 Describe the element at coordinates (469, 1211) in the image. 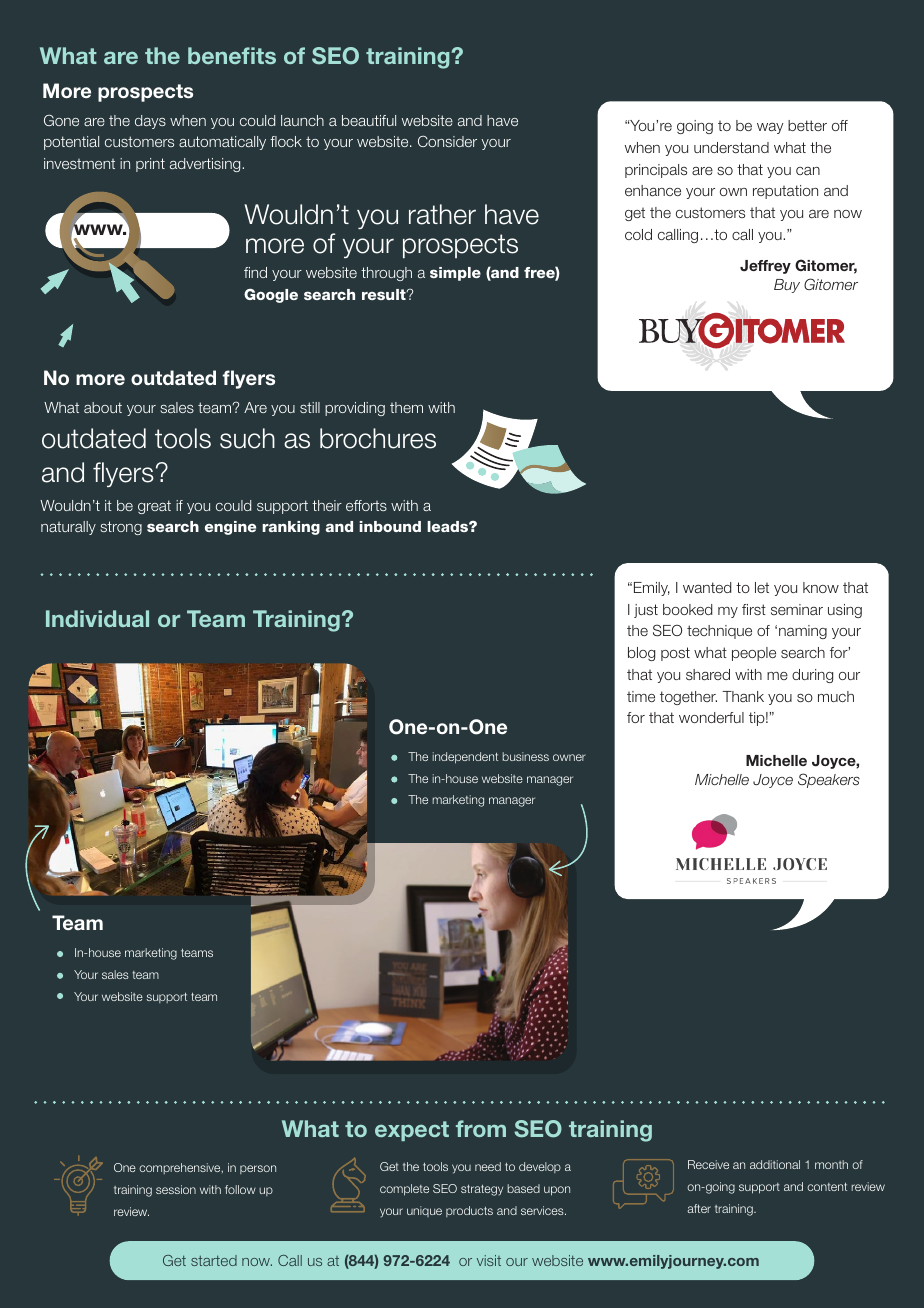

I see `products` at that location.
